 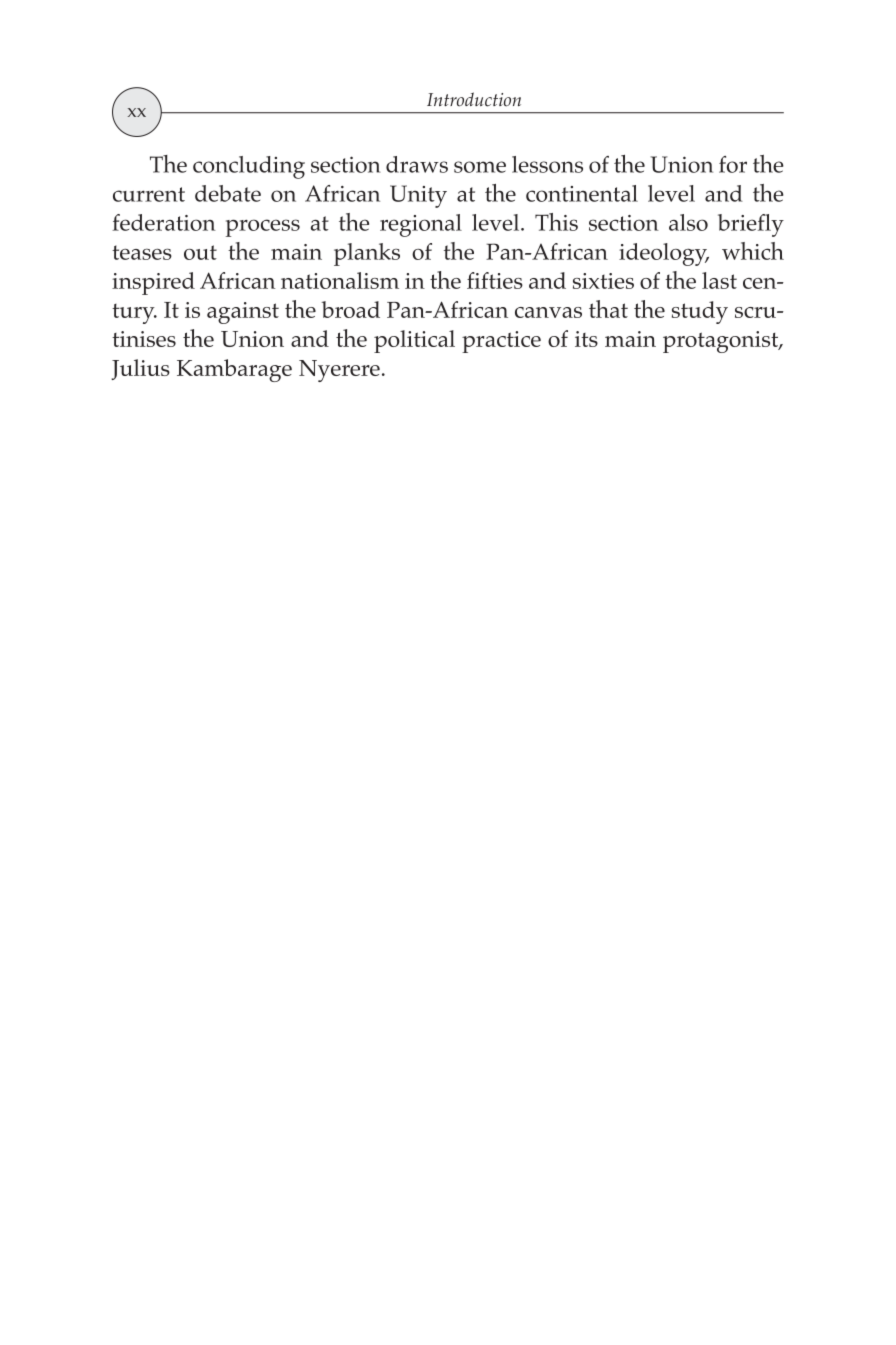 I want to click on last, so click(x=719, y=280).
